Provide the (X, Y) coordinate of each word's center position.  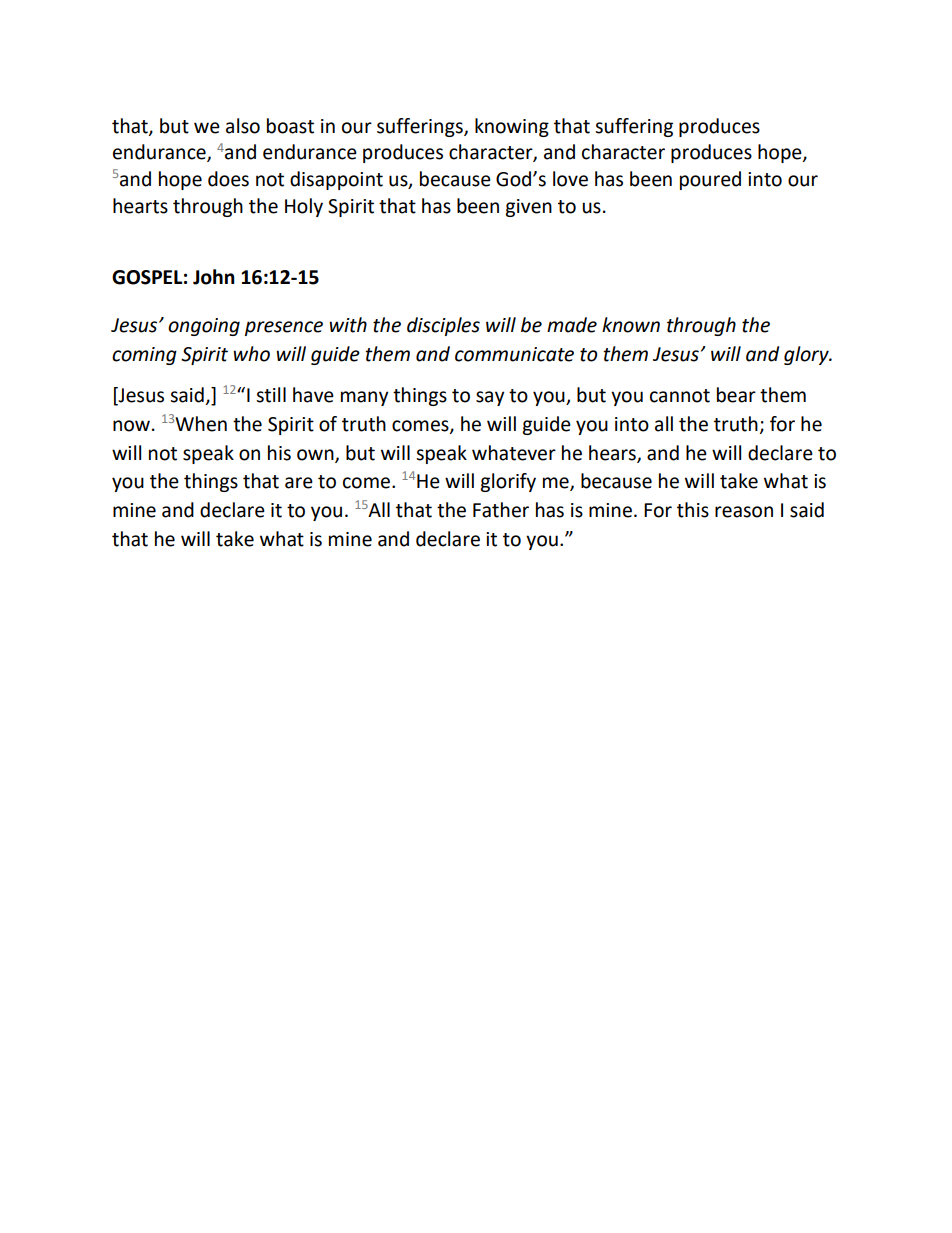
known (631, 325)
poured (710, 180)
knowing (512, 127)
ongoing (204, 327)
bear (736, 395)
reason (744, 512)
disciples (443, 326)
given (528, 208)
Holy (304, 207)
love (570, 179)
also (243, 126)
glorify (508, 482)
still (271, 395)
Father (501, 510)
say (490, 398)
